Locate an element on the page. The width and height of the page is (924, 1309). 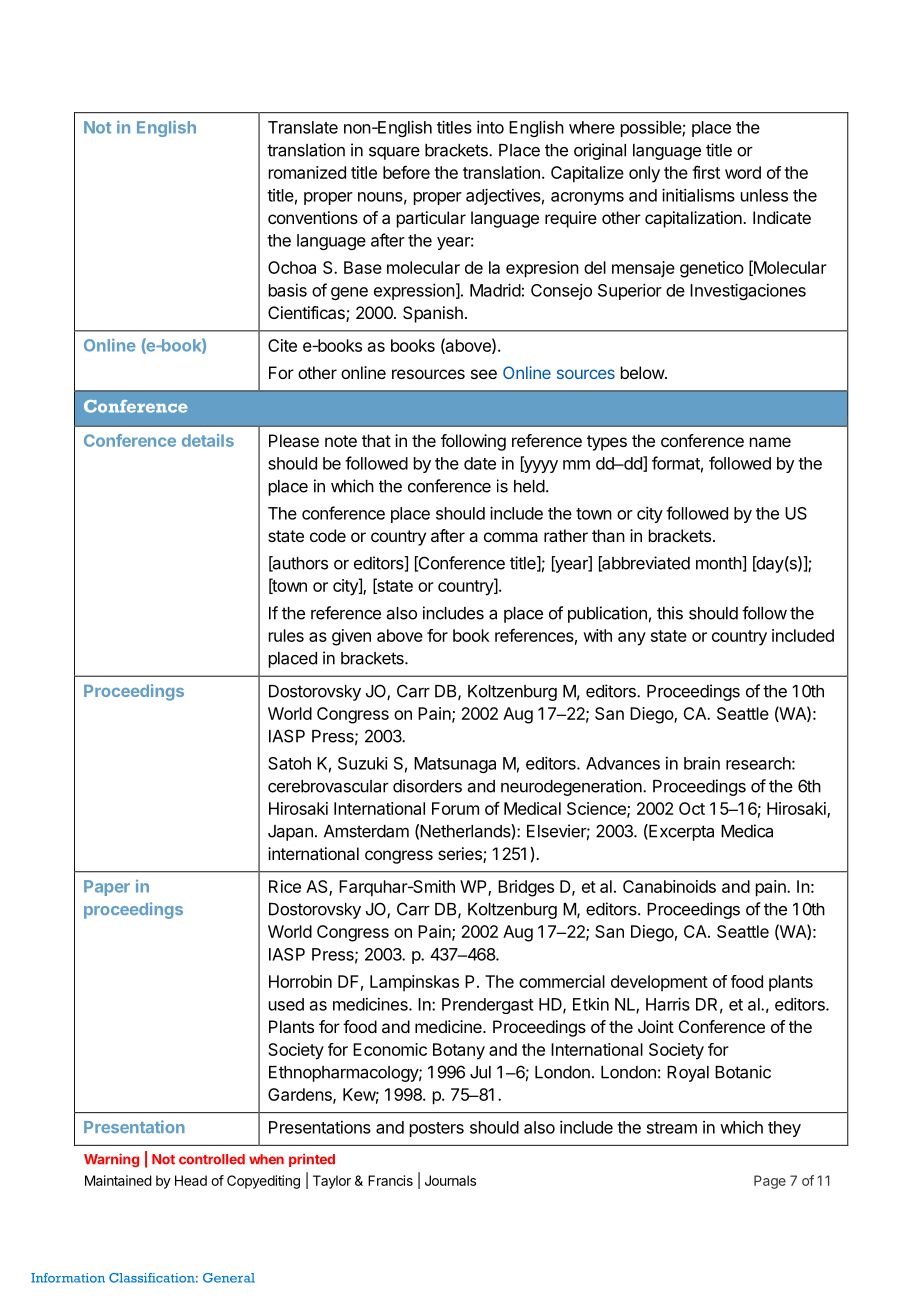
controlled is located at coordinates (212, 1159).
